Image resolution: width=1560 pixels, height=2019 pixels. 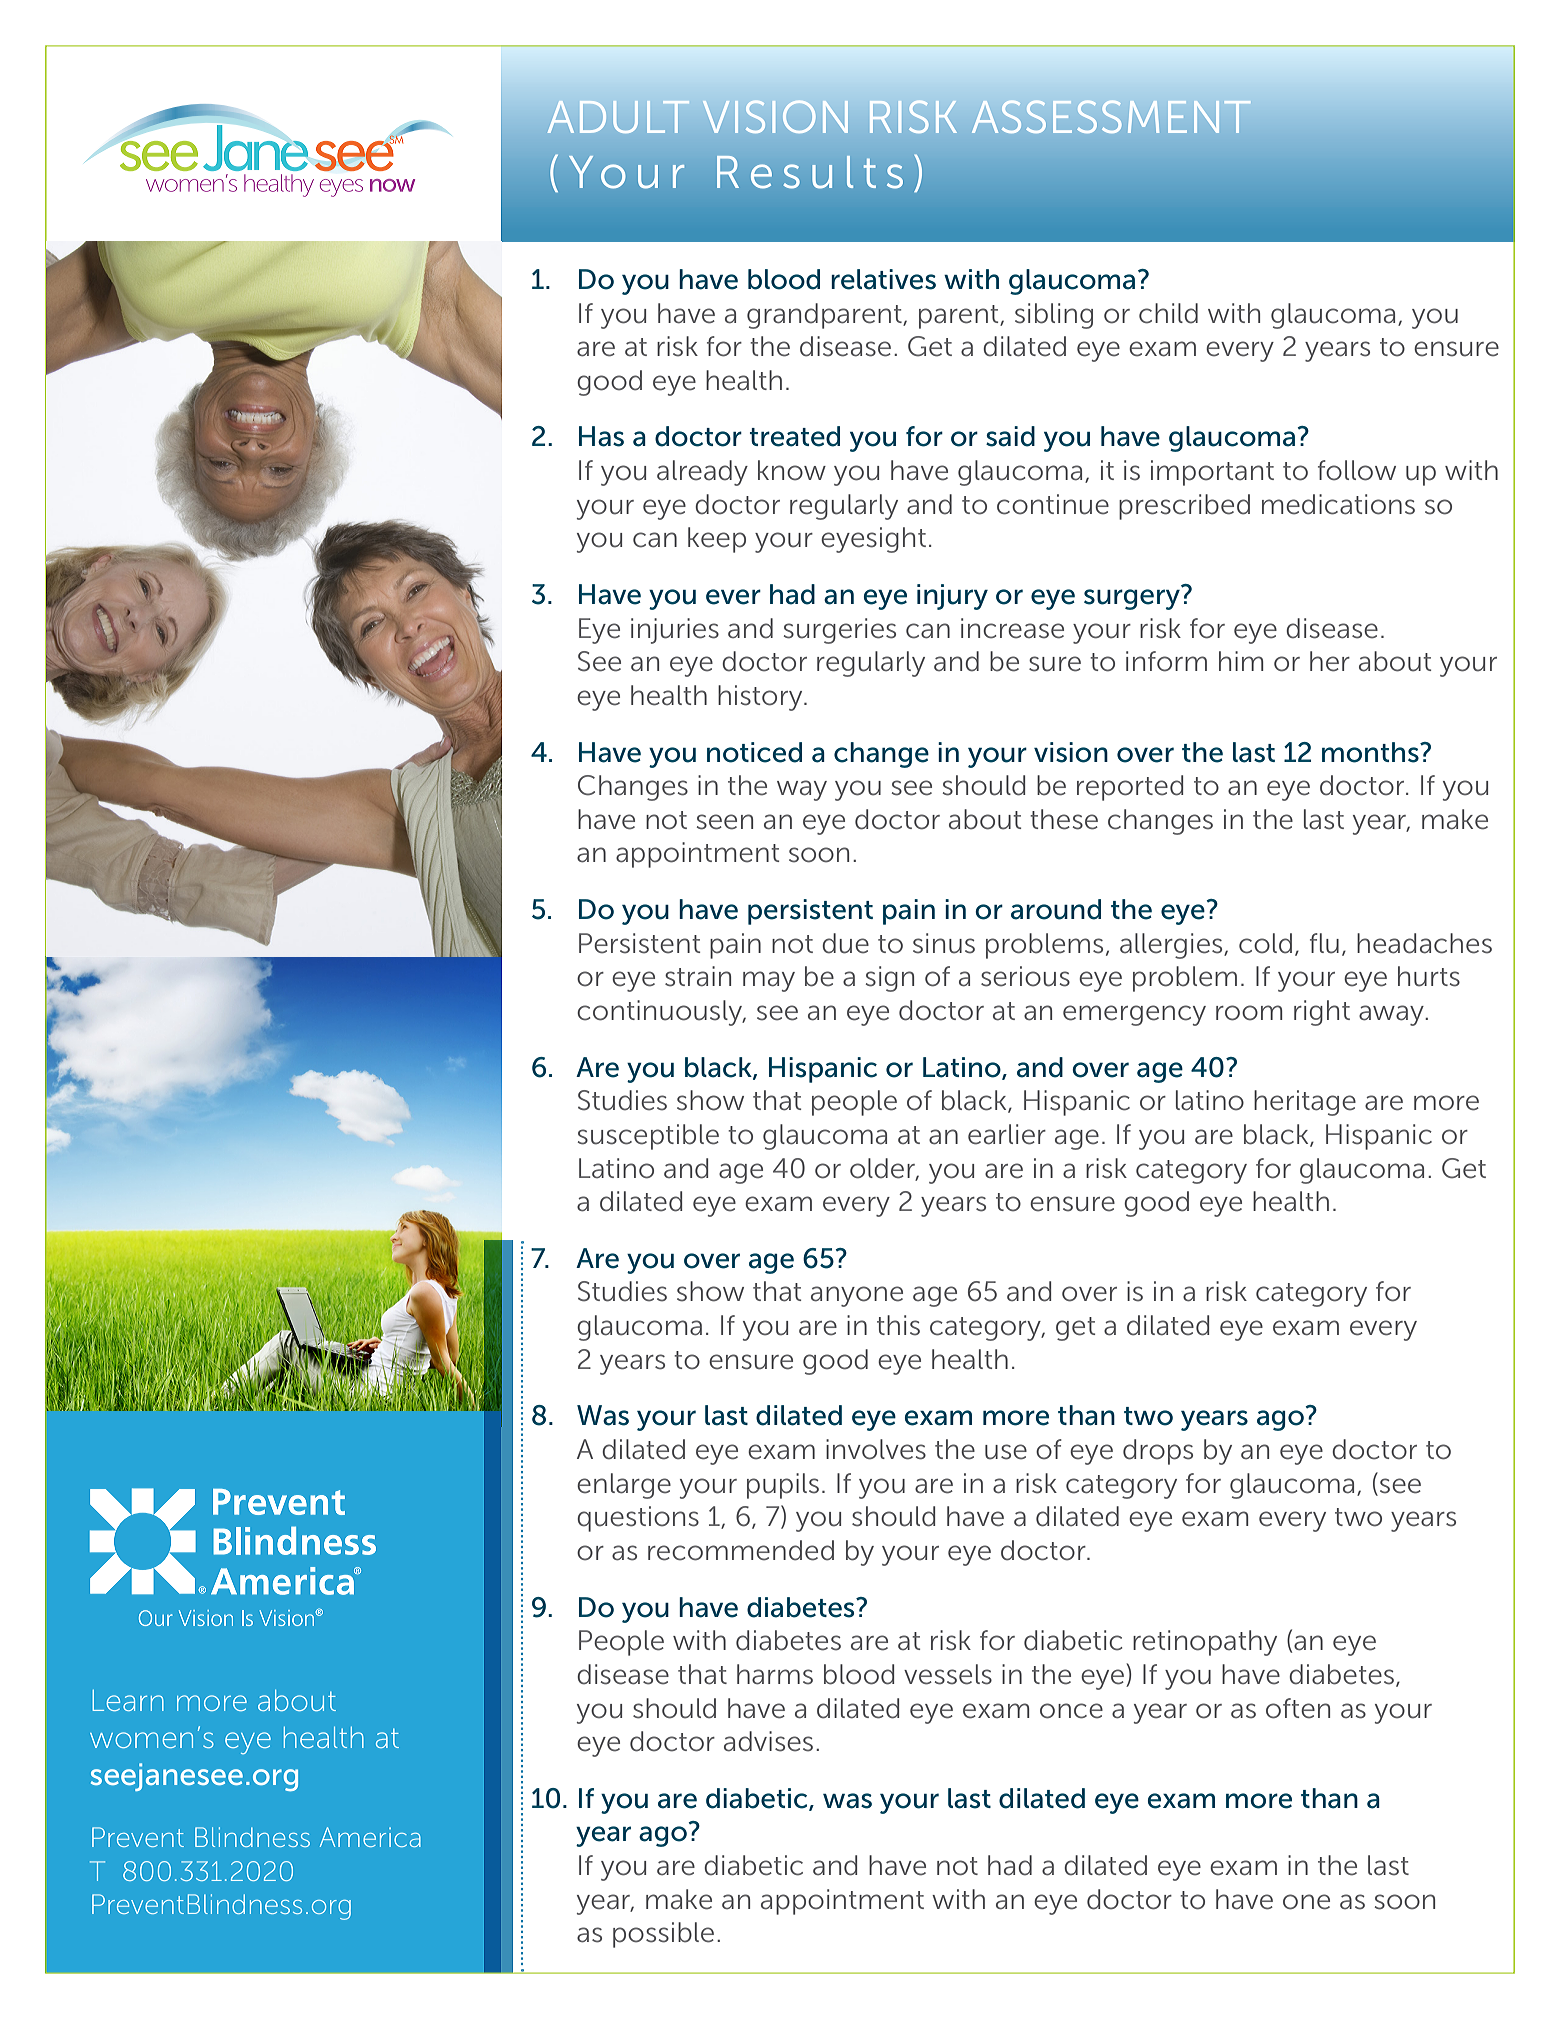 I want to click on injuries, so click(x=675, y=631).
